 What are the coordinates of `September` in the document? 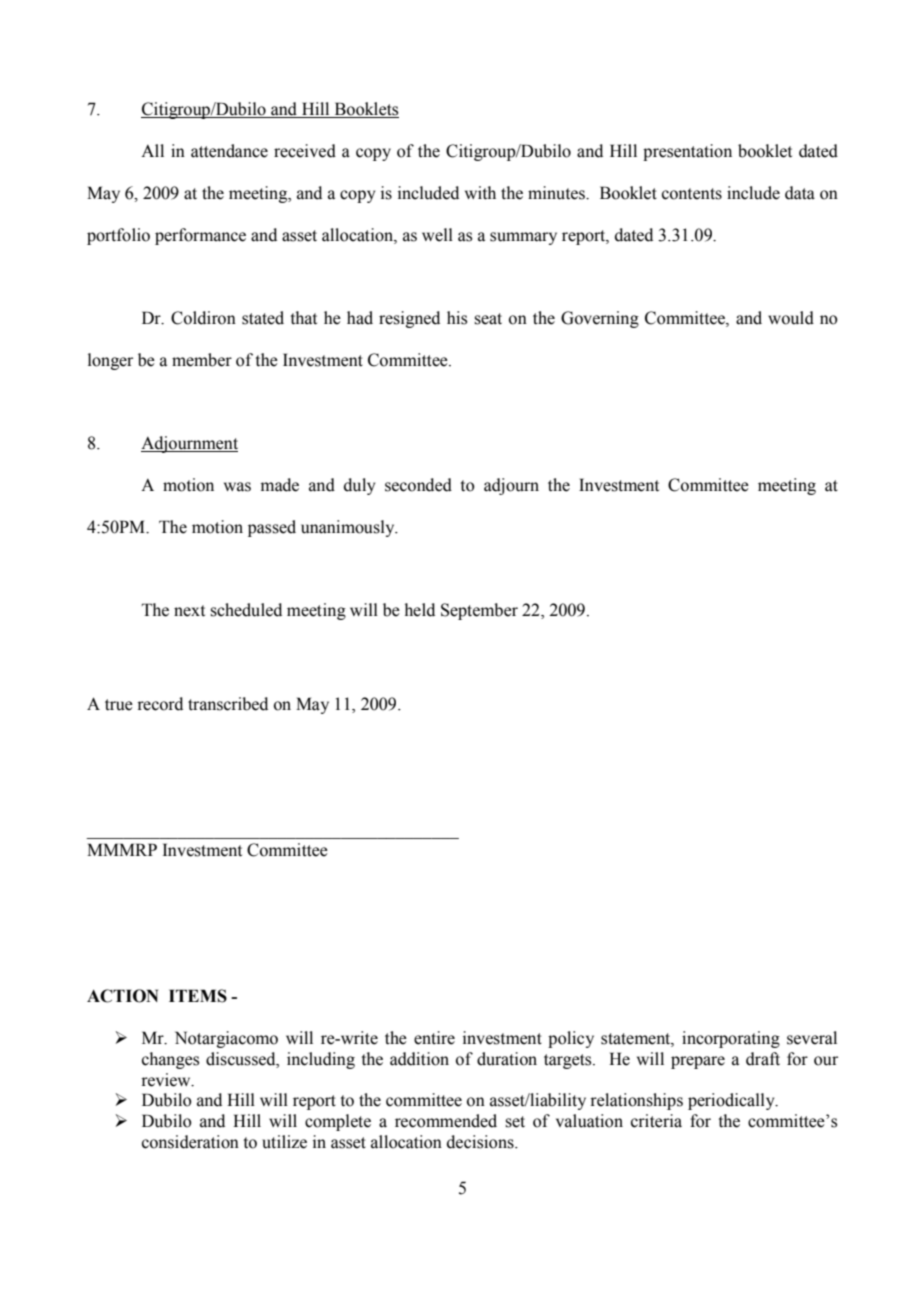 It's located at (479, 611).
